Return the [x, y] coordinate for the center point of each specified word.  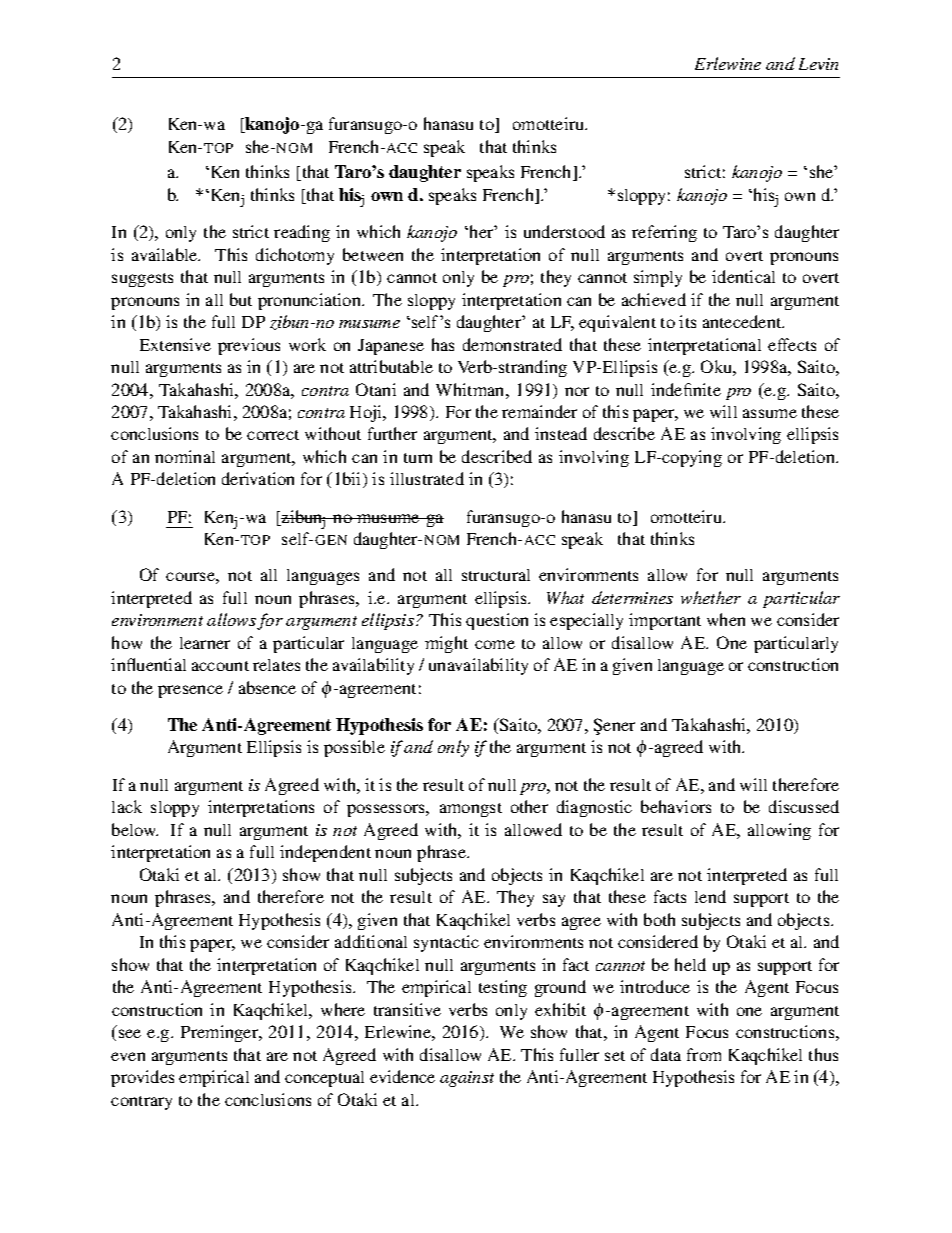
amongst [471, 810]
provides [142, 1078]
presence [190, 691]
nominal [185, 456]
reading [302, 233]
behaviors [676, 806]
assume [770, 413]
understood [564, 231]
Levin [818, 64]
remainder [539, 411]
